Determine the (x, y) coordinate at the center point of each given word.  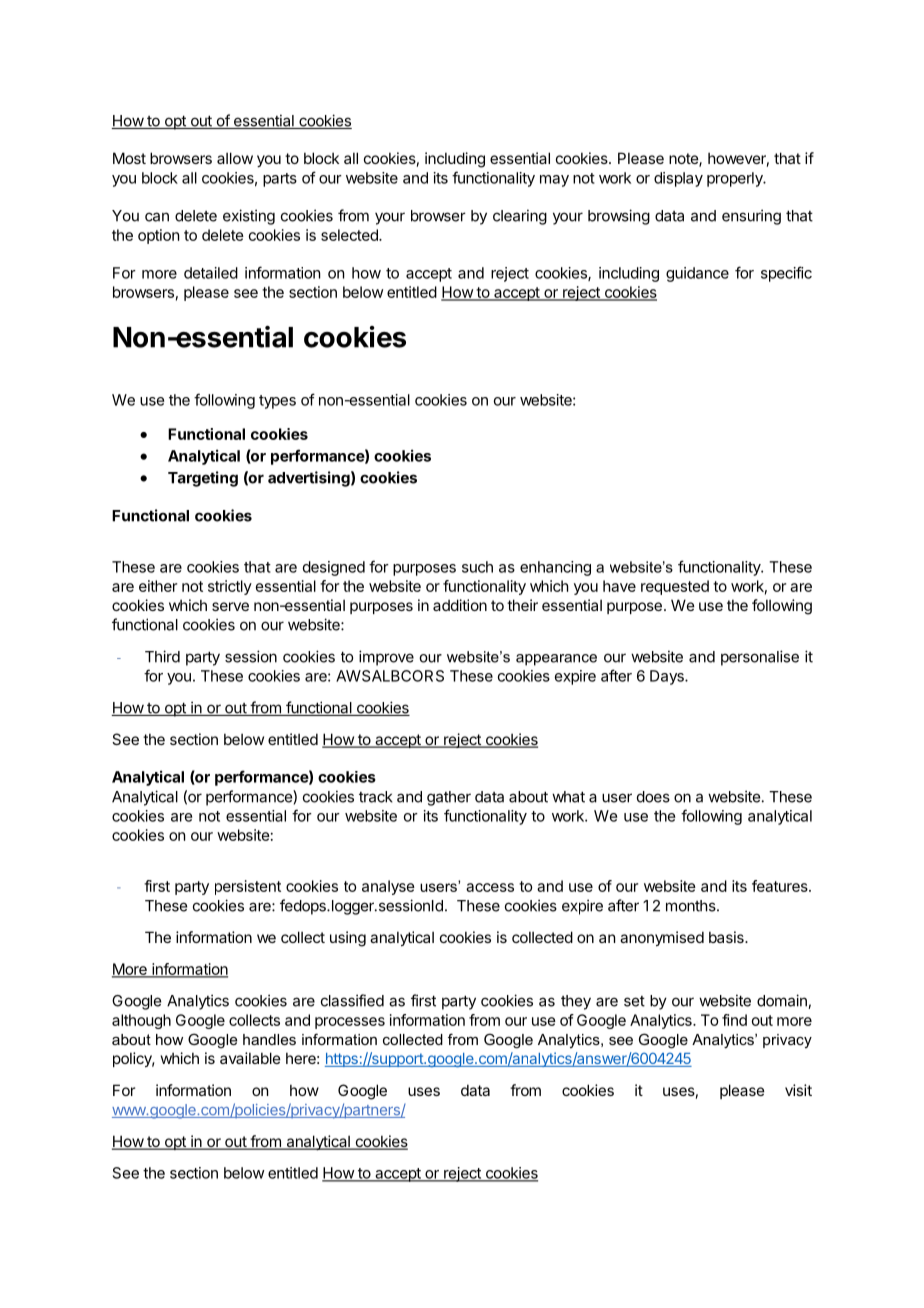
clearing (520, 217)
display (678, 179)
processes (350, 1023)
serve (230, 606)
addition (460, 605)
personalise (760, 658)
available (250, 1058)
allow (235, 158)
